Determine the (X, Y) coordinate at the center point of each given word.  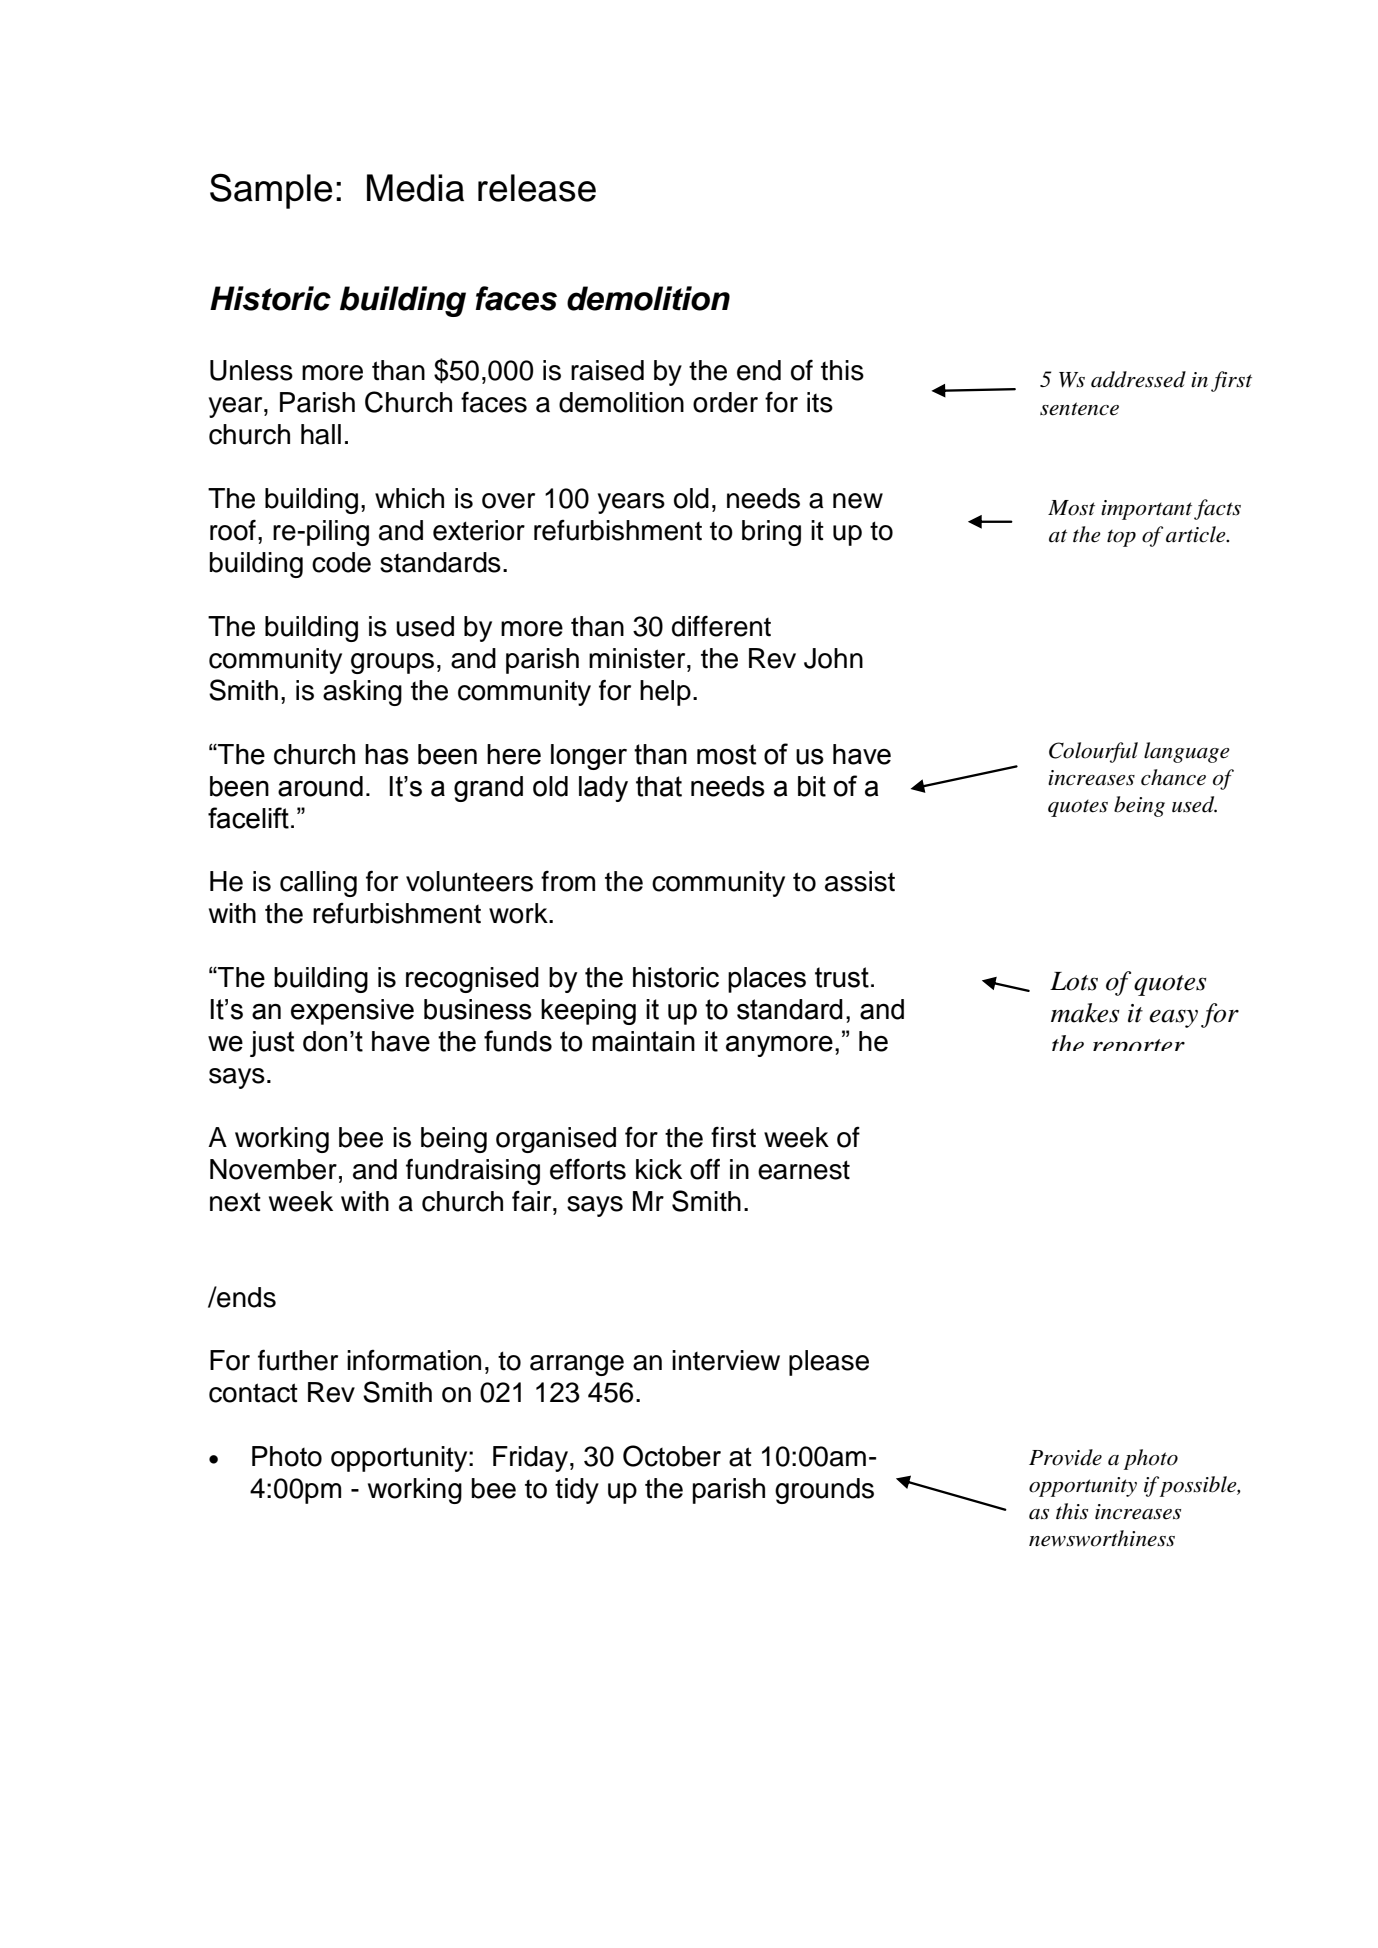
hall (321, 434)
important (1146, 510)
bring (771, 533)
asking (362, 693)
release (537, 188)
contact (253, 1393)
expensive (352, 1012)
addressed (1138, 379)
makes (1085, 1013)
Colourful (1093, 752)
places (767, 980)
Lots (1074, 981)
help (665, 693)
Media (415, 188)
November (273, 1169)
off (705, 1169)
